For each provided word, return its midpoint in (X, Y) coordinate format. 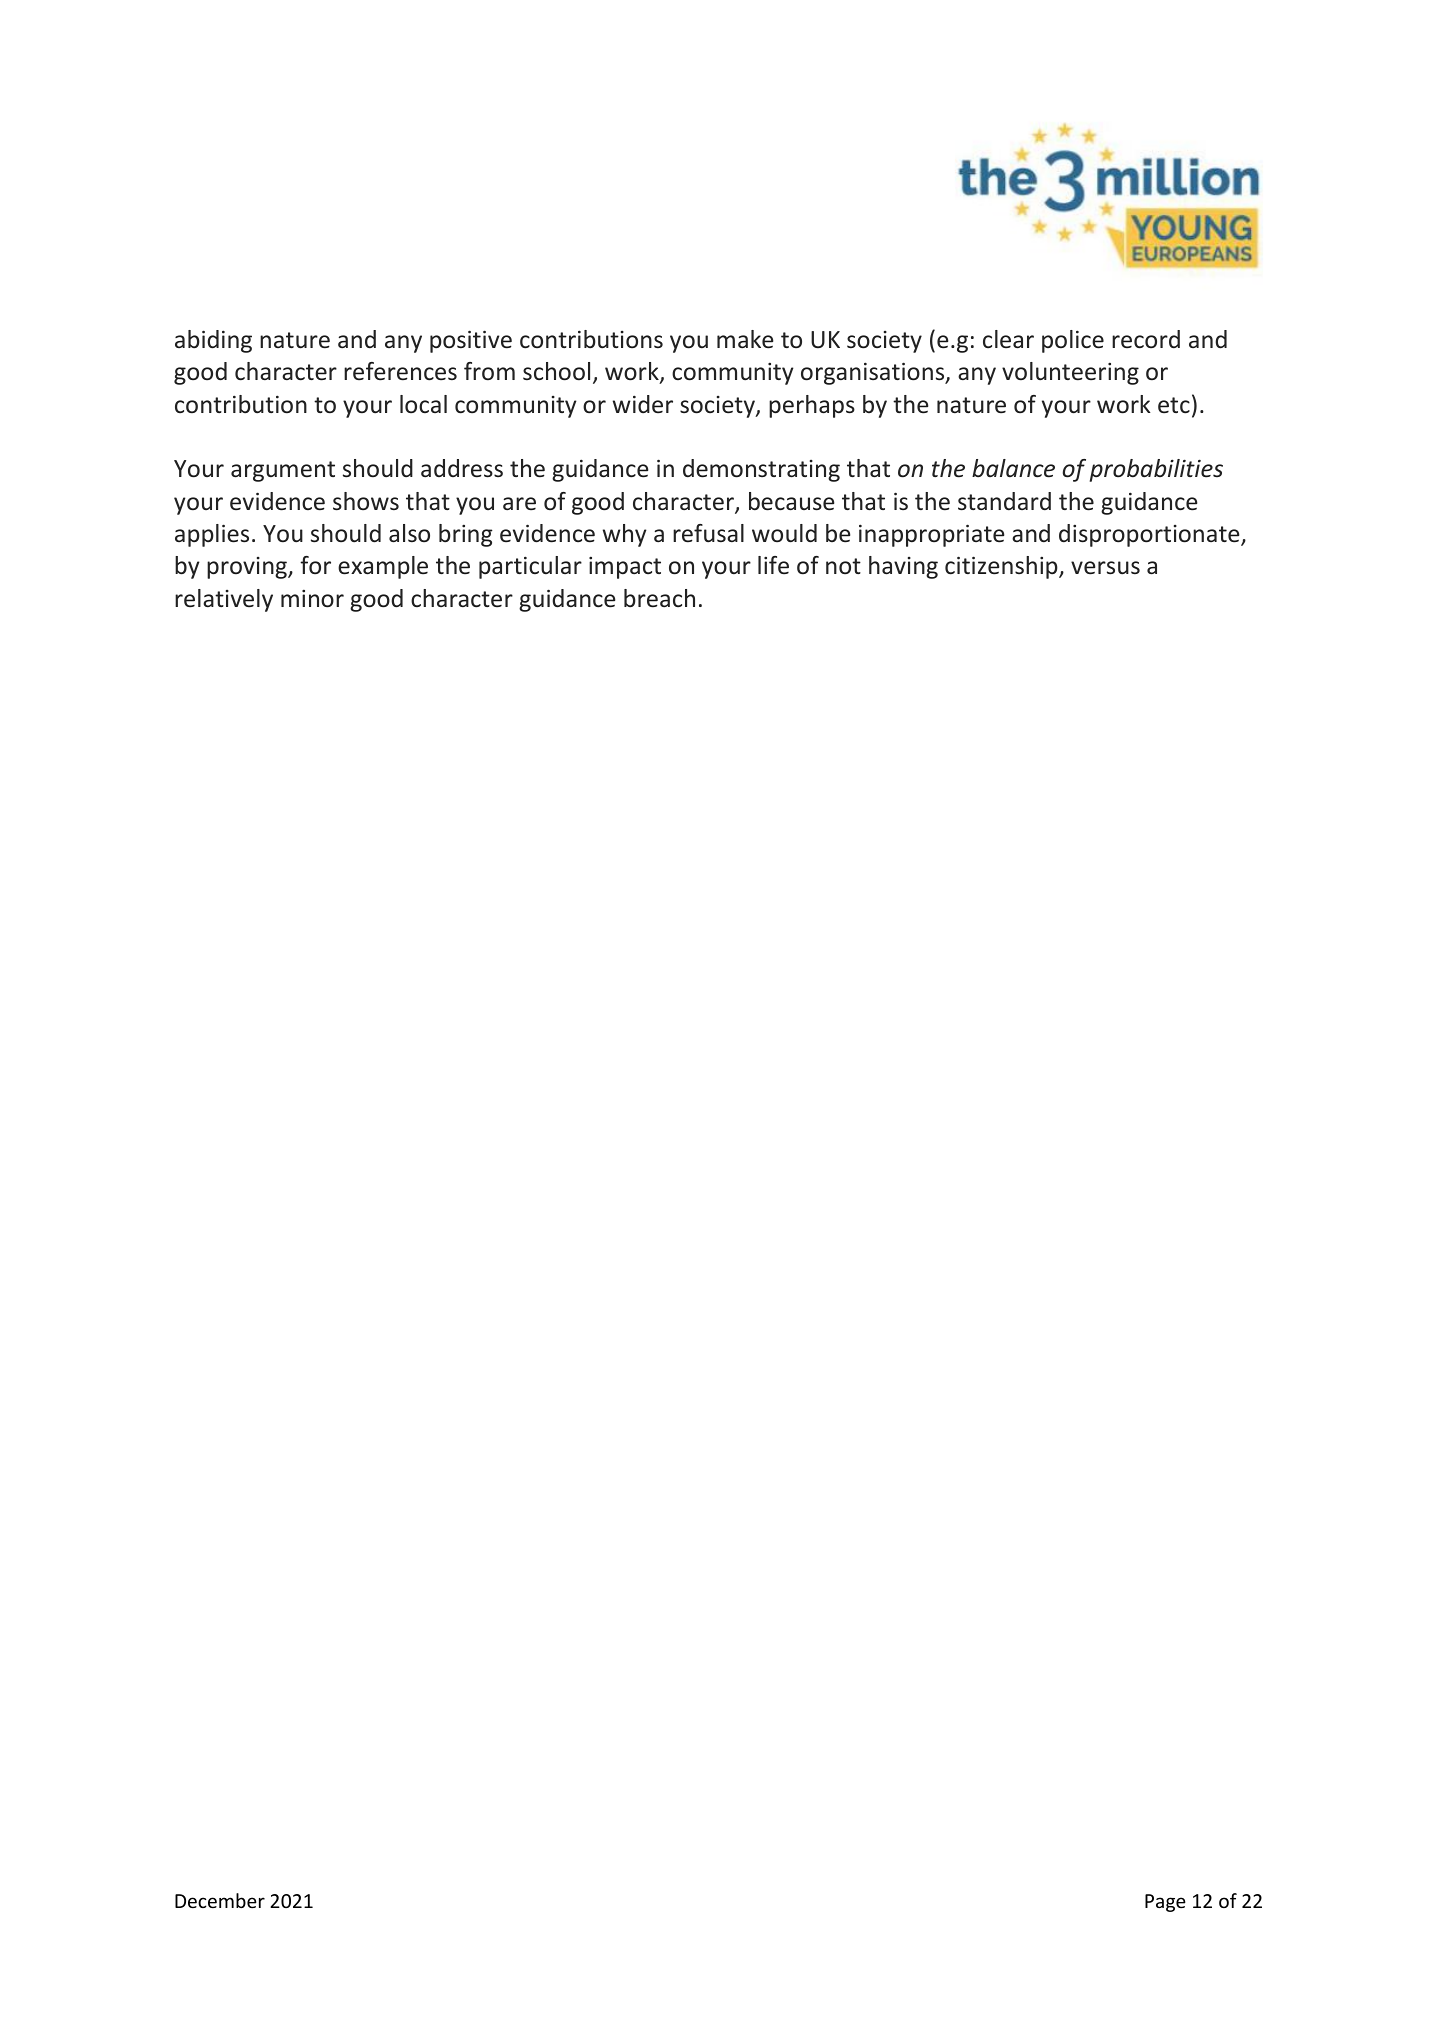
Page (1165, 1903)
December (220, 1900)
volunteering (1070, 373)
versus (1105, 568)
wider (643, 404)
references (400, 371)
